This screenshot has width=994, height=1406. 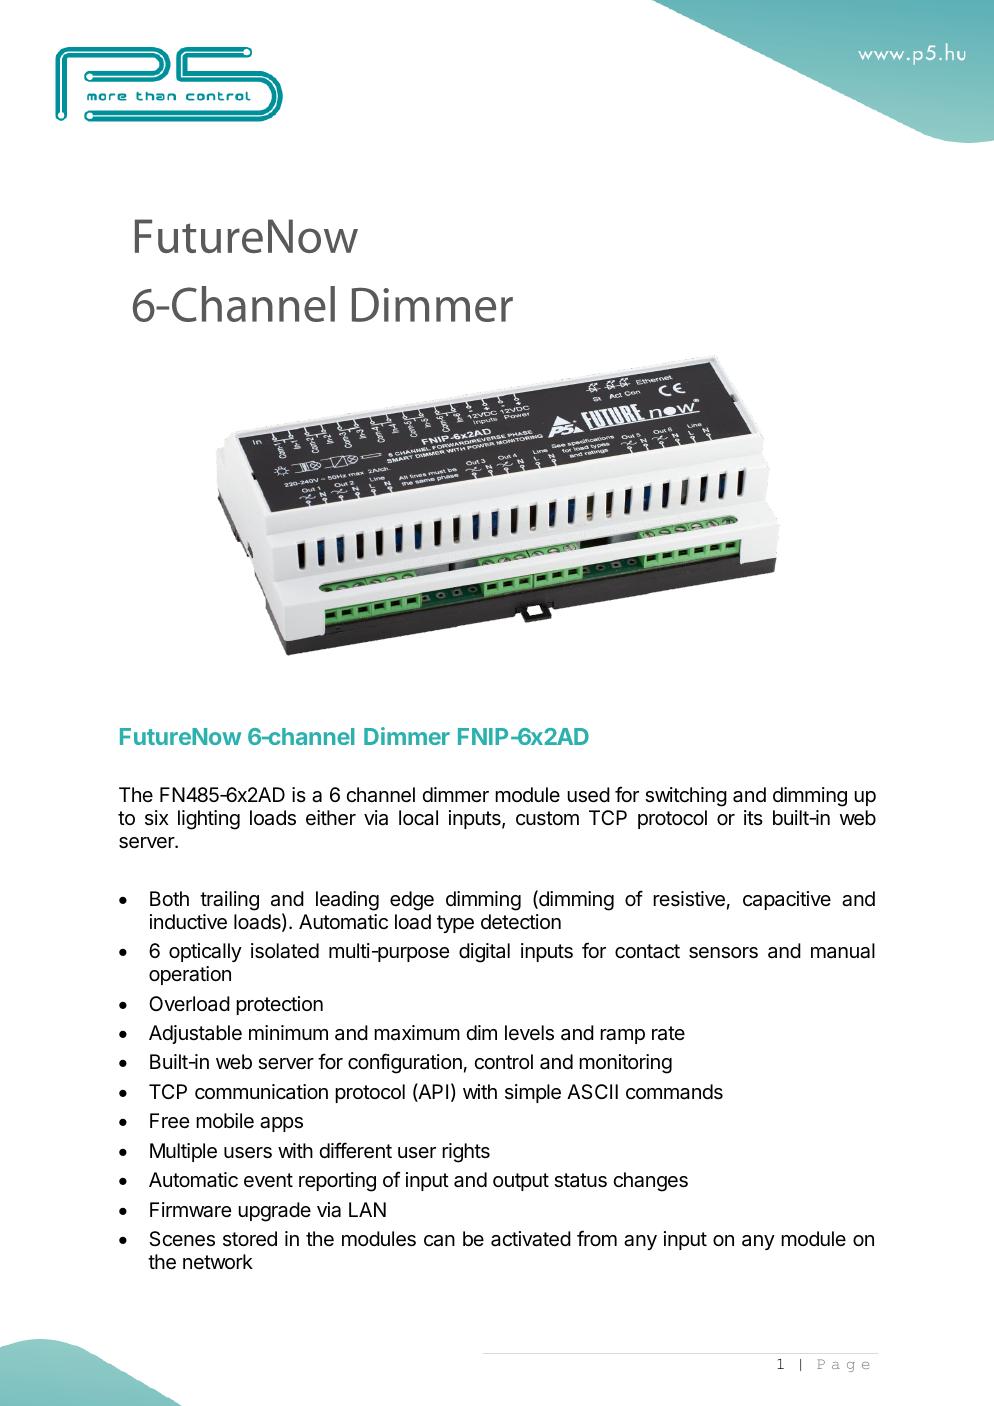 I want to click on network, so click(x=218, y=1261).
